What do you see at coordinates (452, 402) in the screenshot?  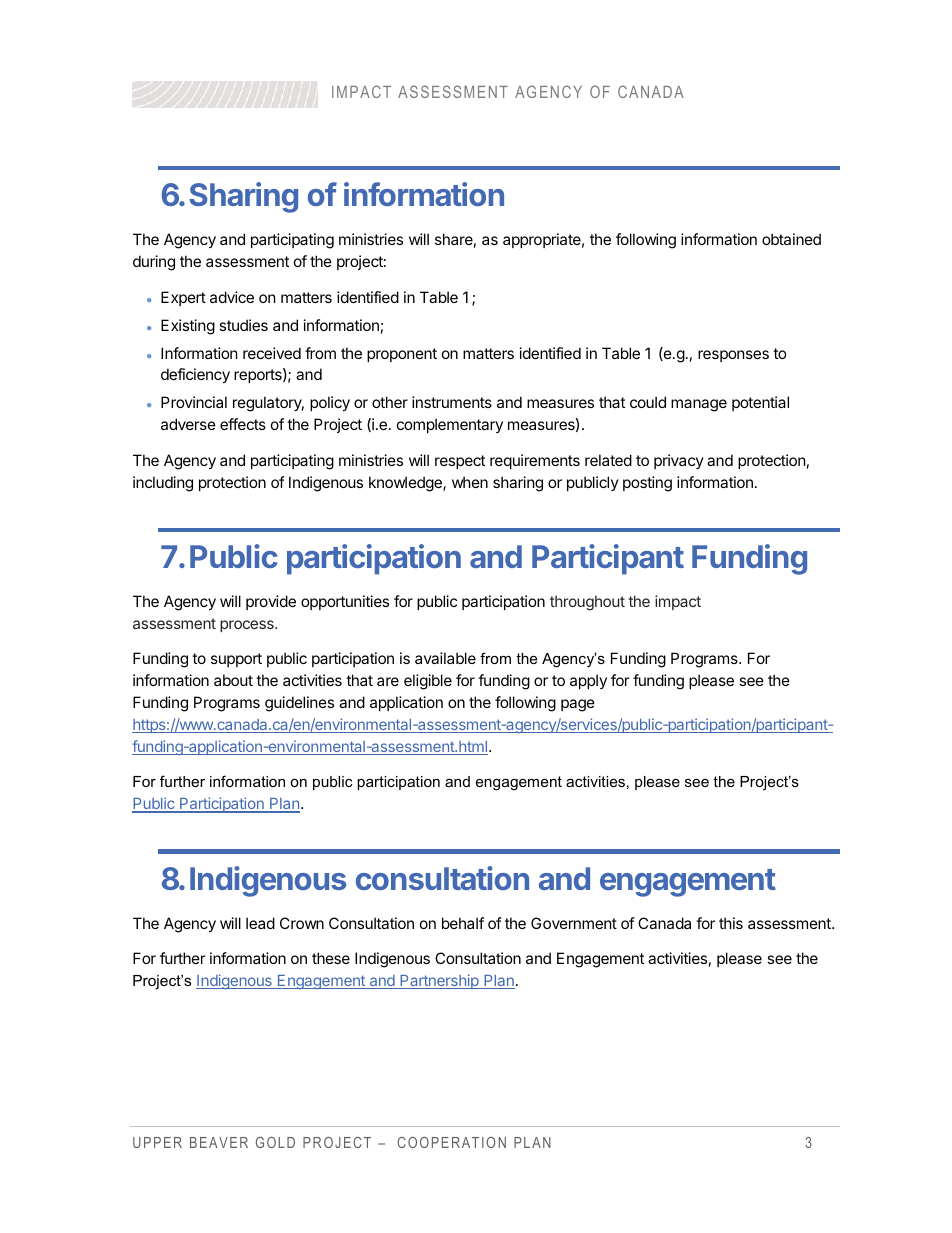 I see `instruments` at bounding box center [452, 402].
